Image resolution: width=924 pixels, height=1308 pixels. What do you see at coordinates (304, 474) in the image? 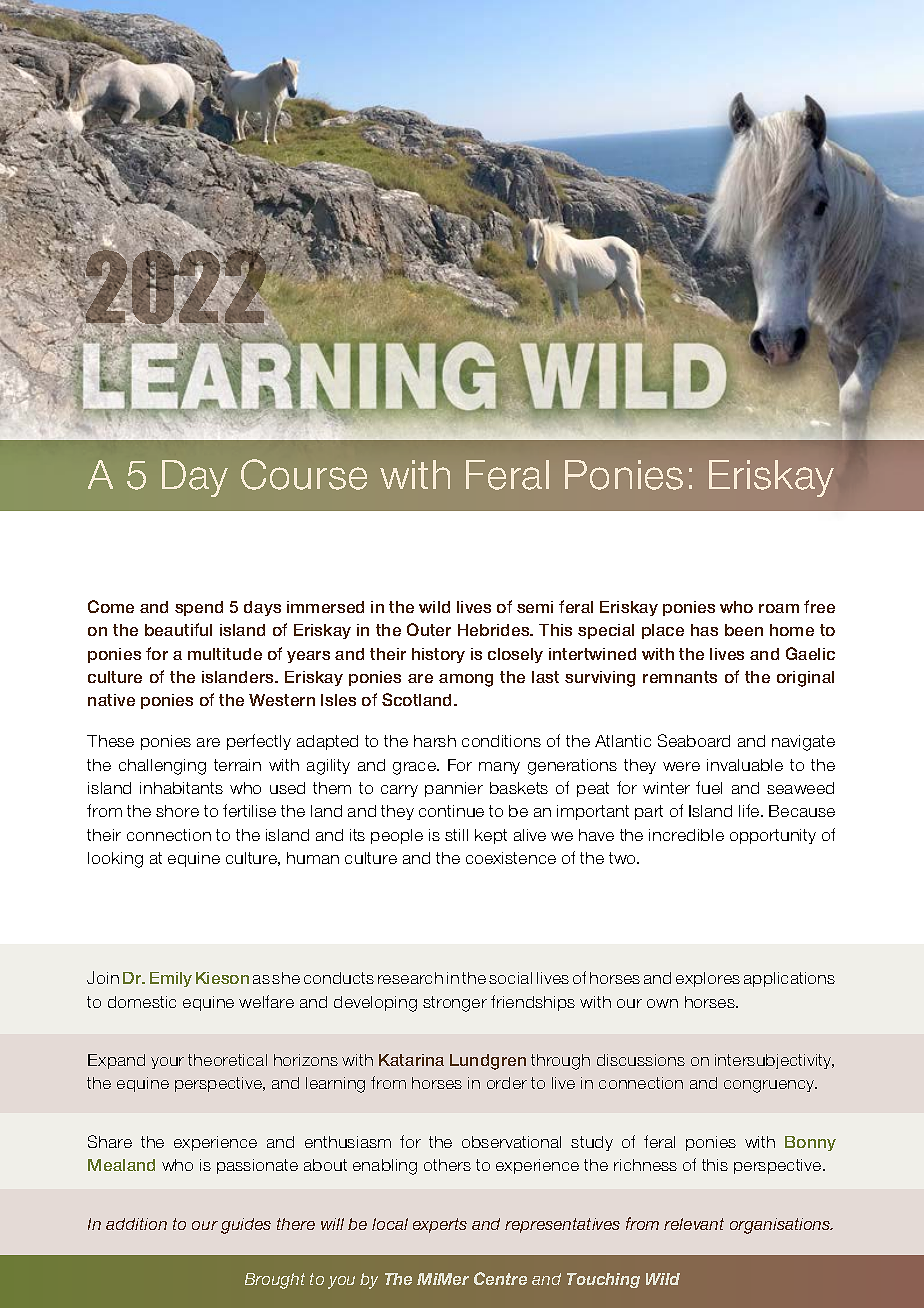
I see `Course` at bounding box center [304, 474].
